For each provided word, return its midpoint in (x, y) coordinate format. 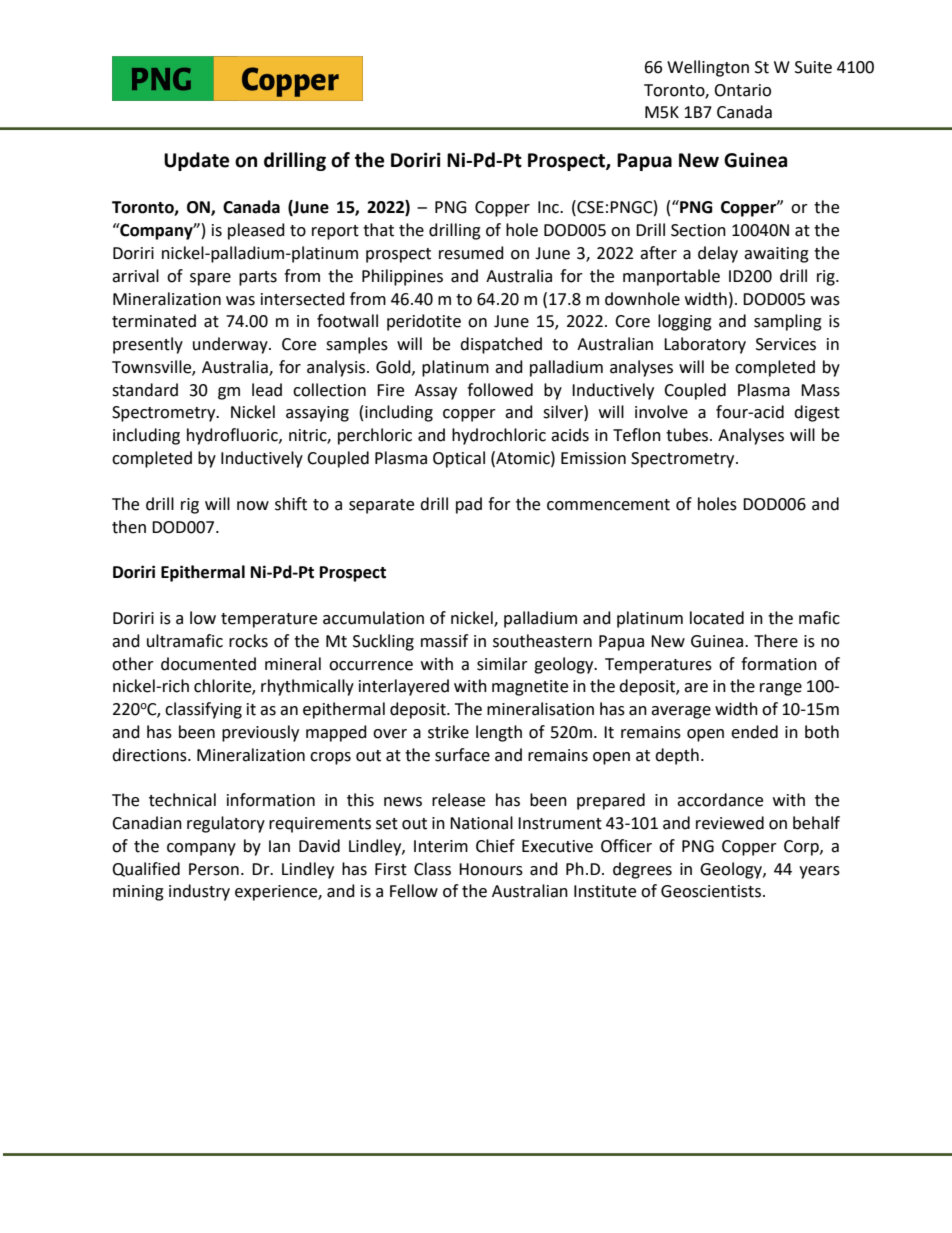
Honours (491, 869)
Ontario (742, 90)
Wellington (708, 68)
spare (210, 279)
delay (718, 254)
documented (208, 664)
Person (214, 869)
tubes (688, 435)
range (781, 689)
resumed (471, 253)
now (253, 506)
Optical (459, 459)
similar (502, 664)
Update (196, 161)
